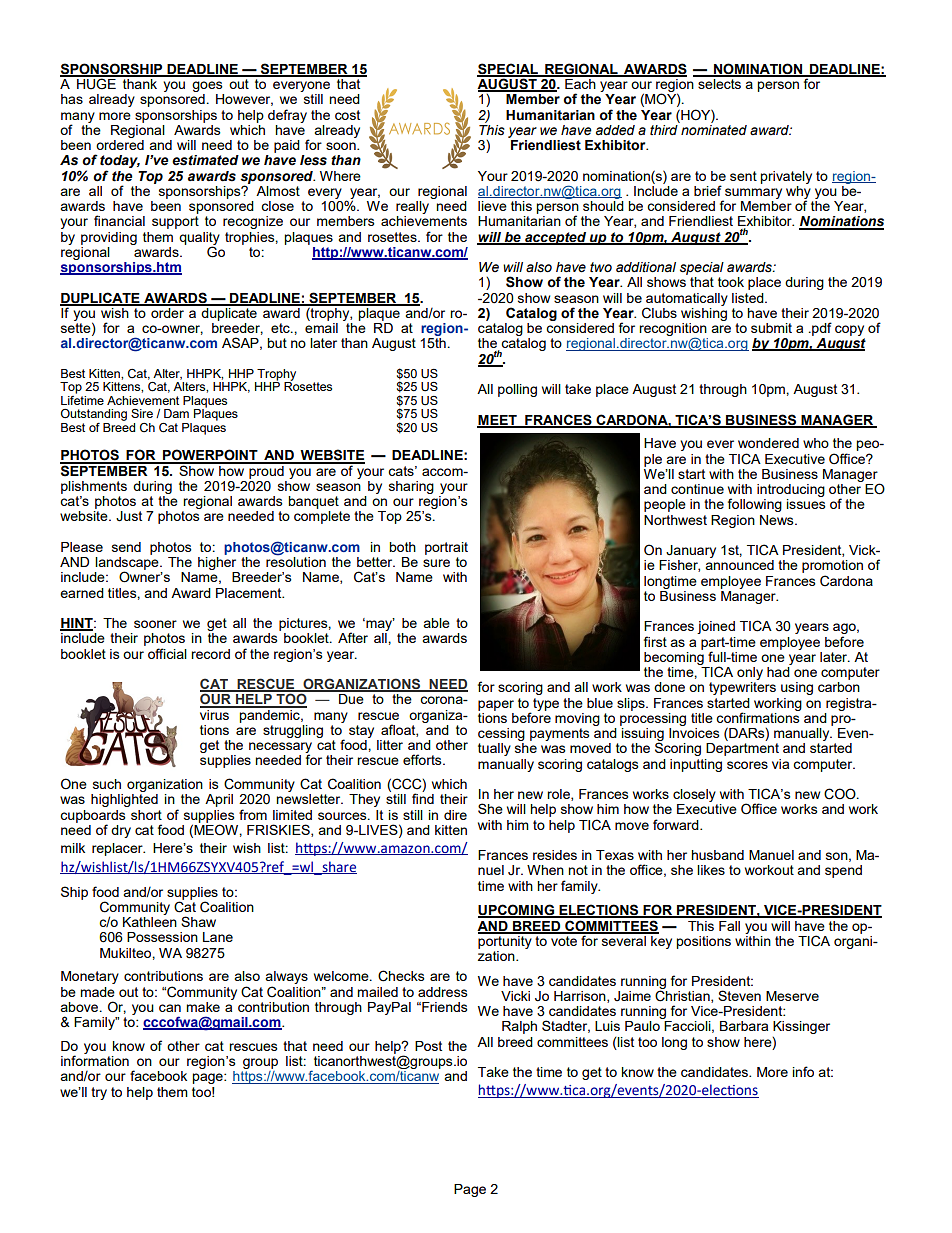 The width and height of the screenshot is (952, 1233). I want to click on nominated, so click(713, 129).
